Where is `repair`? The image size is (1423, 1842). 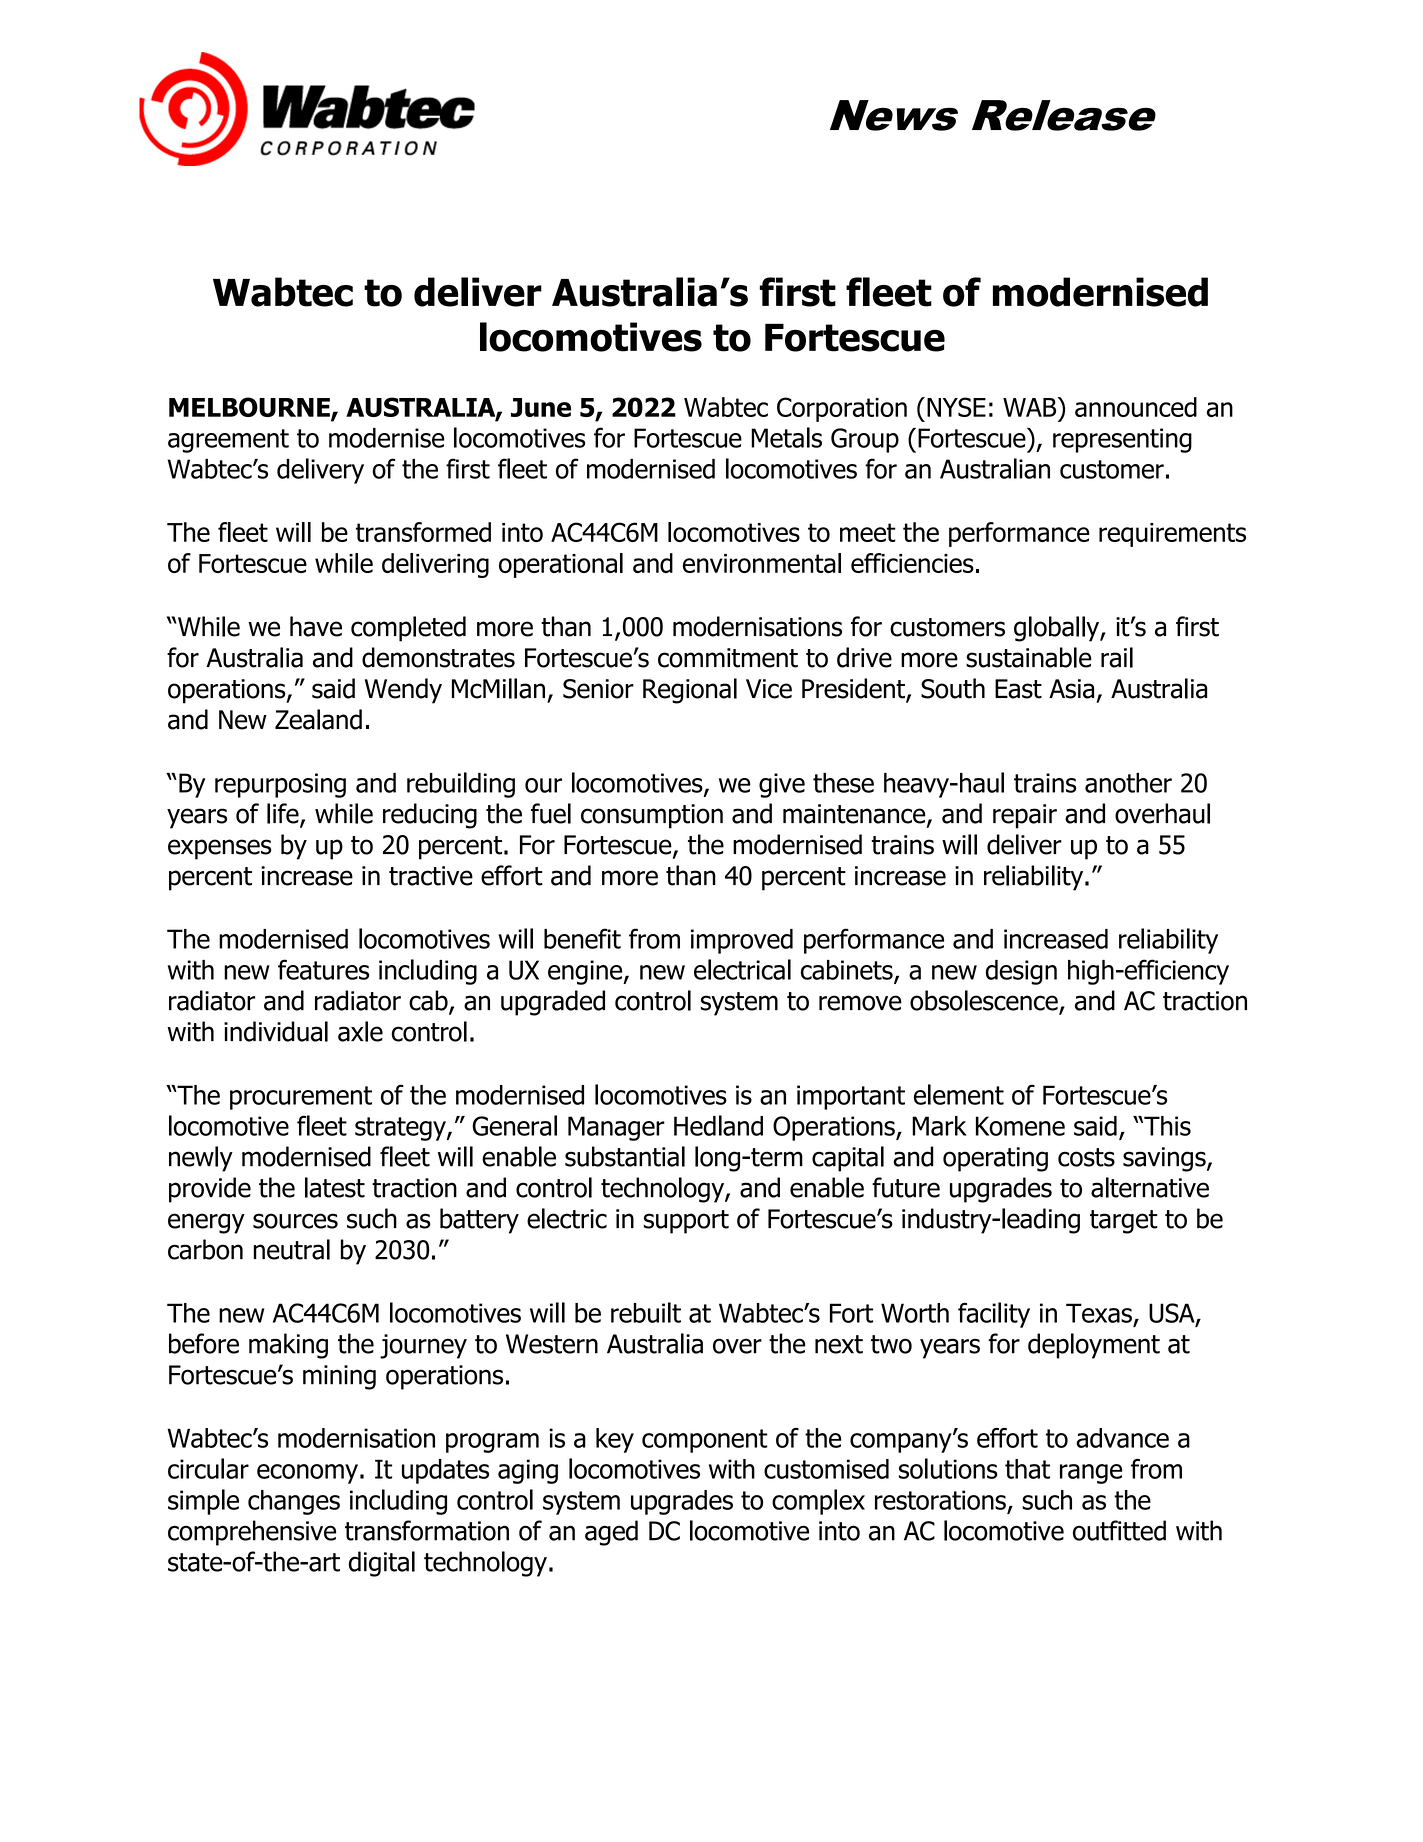
repair is located at coordinates (1025, 816).
